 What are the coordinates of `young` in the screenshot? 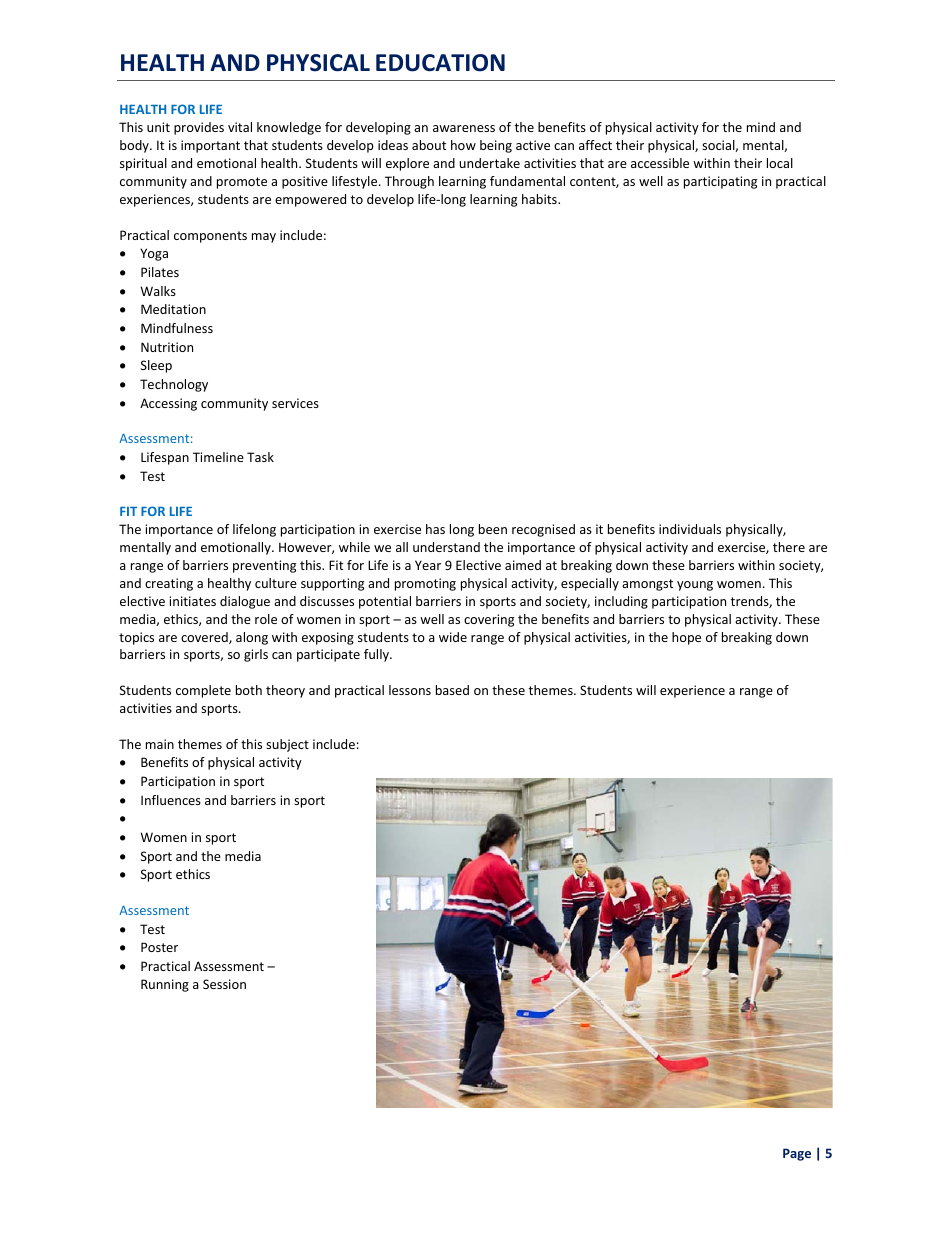 It's located at (695, 586).
